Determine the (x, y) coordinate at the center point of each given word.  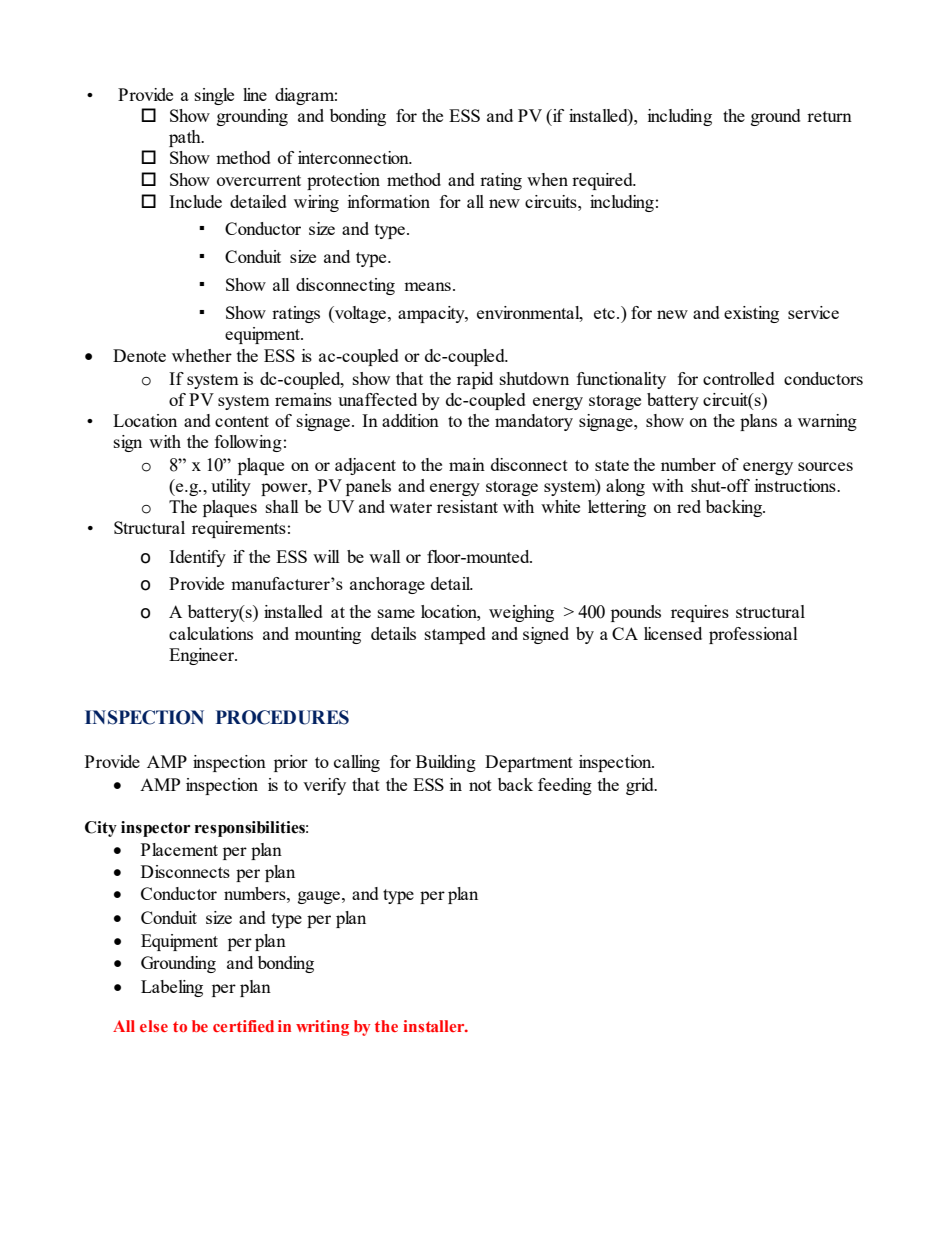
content (242, 421)
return (829, 116)
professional (753, 635)
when (547, 179)
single (214, 96)
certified (243, 1026)
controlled (739, 378)
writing (322, 1028)
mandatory (534, 422)
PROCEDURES (282, 717)
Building (446, 763)
